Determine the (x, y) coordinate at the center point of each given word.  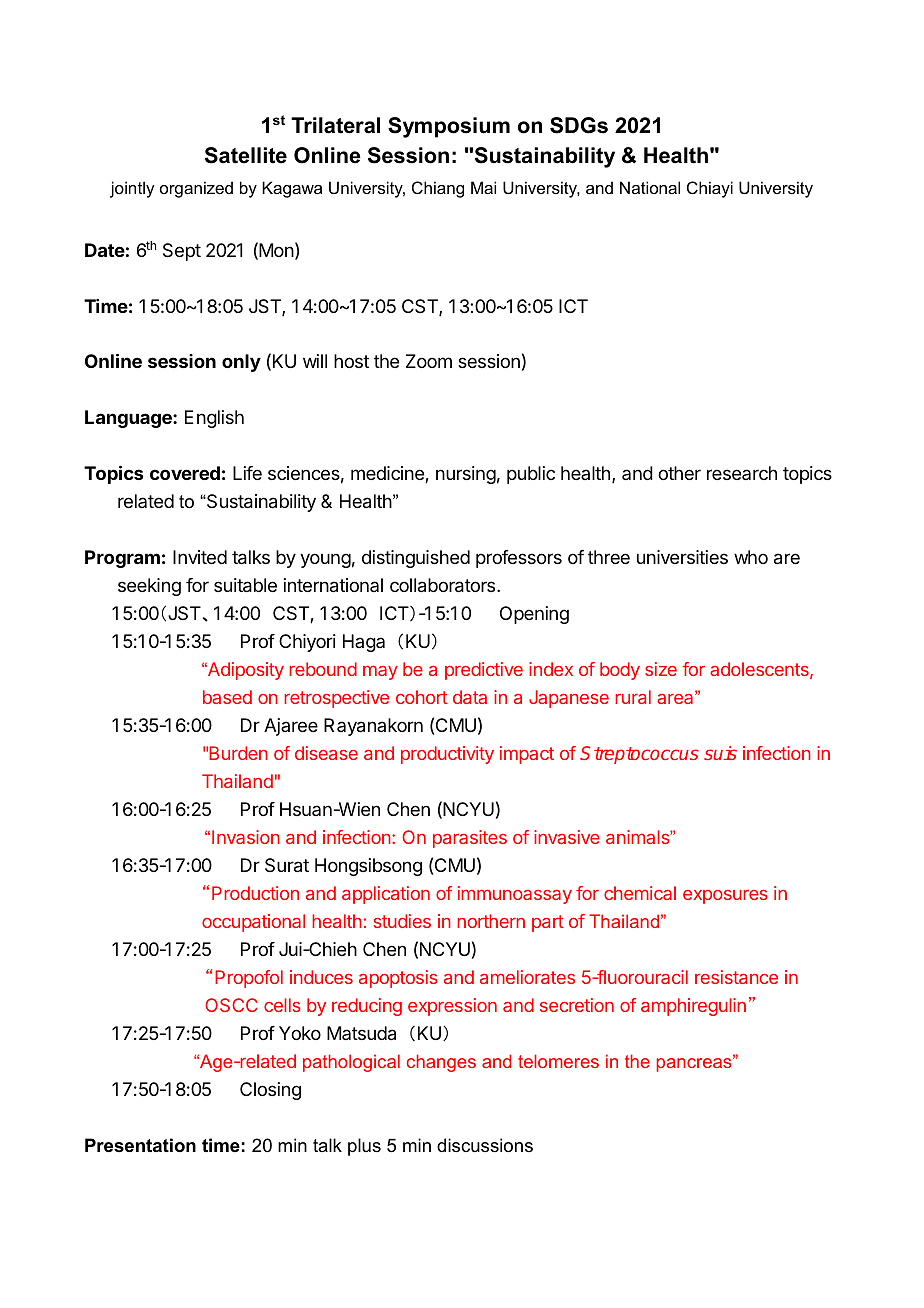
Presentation (140, 1145)
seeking (149, 587)
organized (196, 189)
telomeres (558, 1061)
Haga (364, 643)
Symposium (449, 127)
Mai (483, 187)
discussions (485, 1145)
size (661, 669)
